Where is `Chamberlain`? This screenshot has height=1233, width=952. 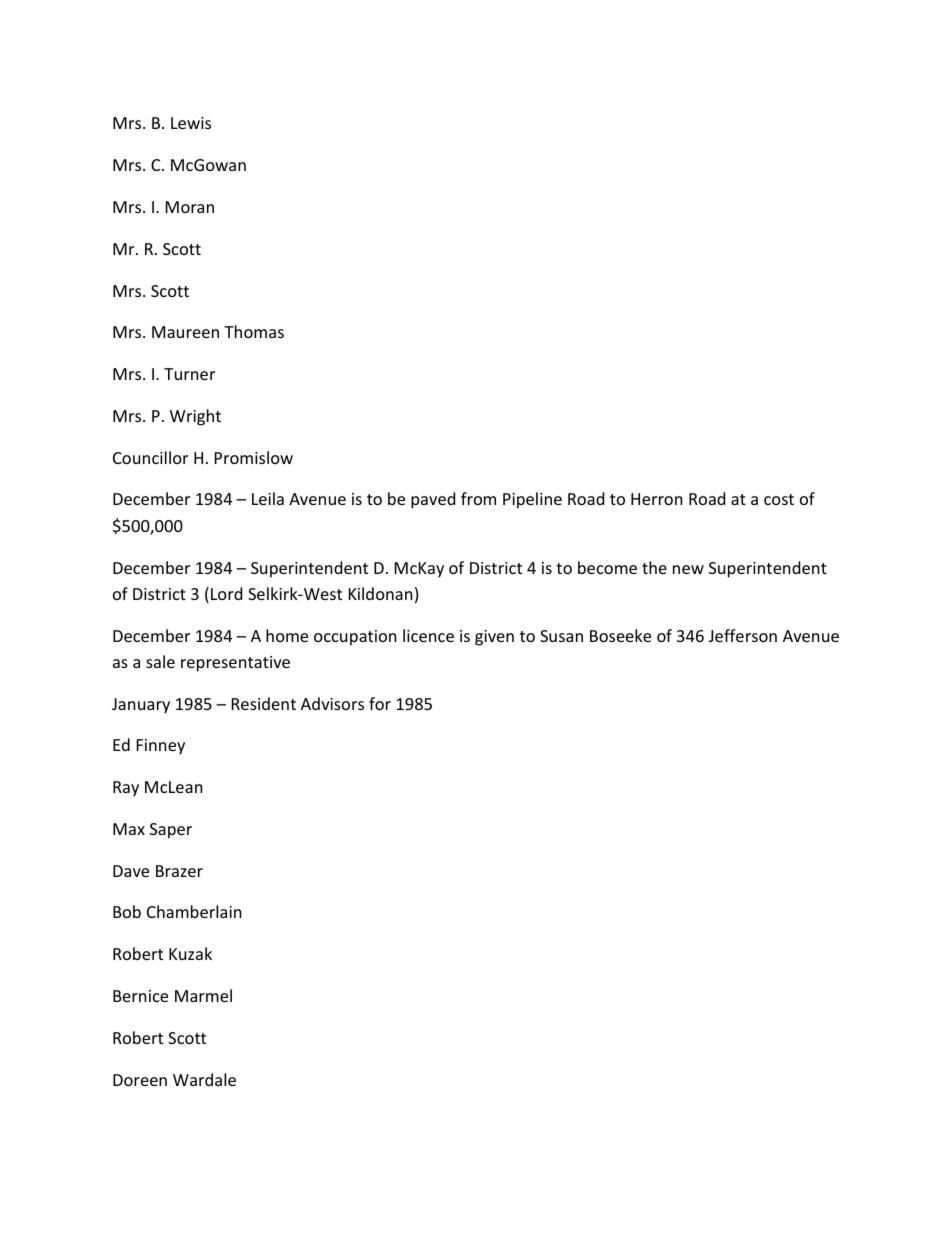 Chamberlain is located at coordinates (194, 911).
